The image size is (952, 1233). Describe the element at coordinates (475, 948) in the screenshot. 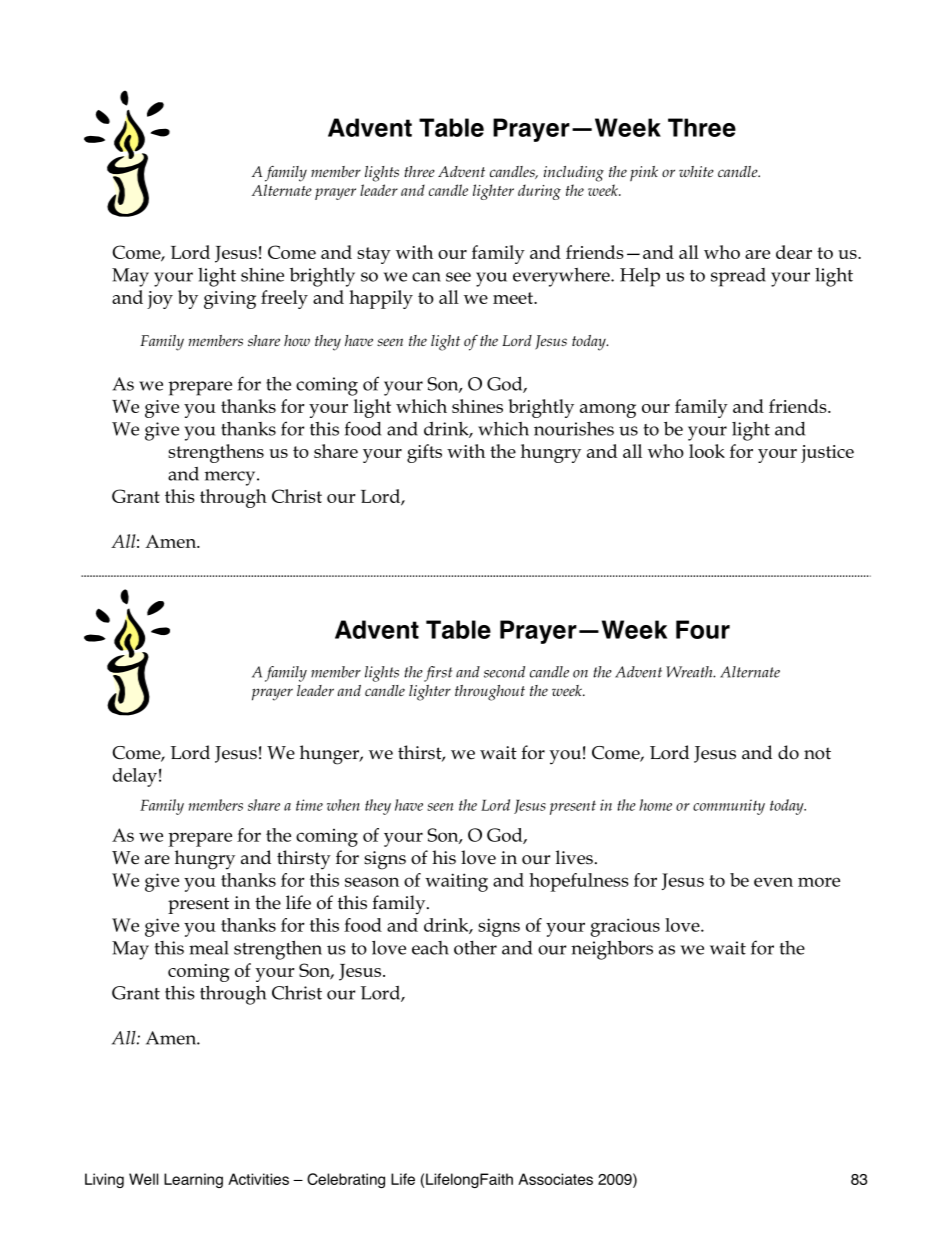

I see `other` at that location.
